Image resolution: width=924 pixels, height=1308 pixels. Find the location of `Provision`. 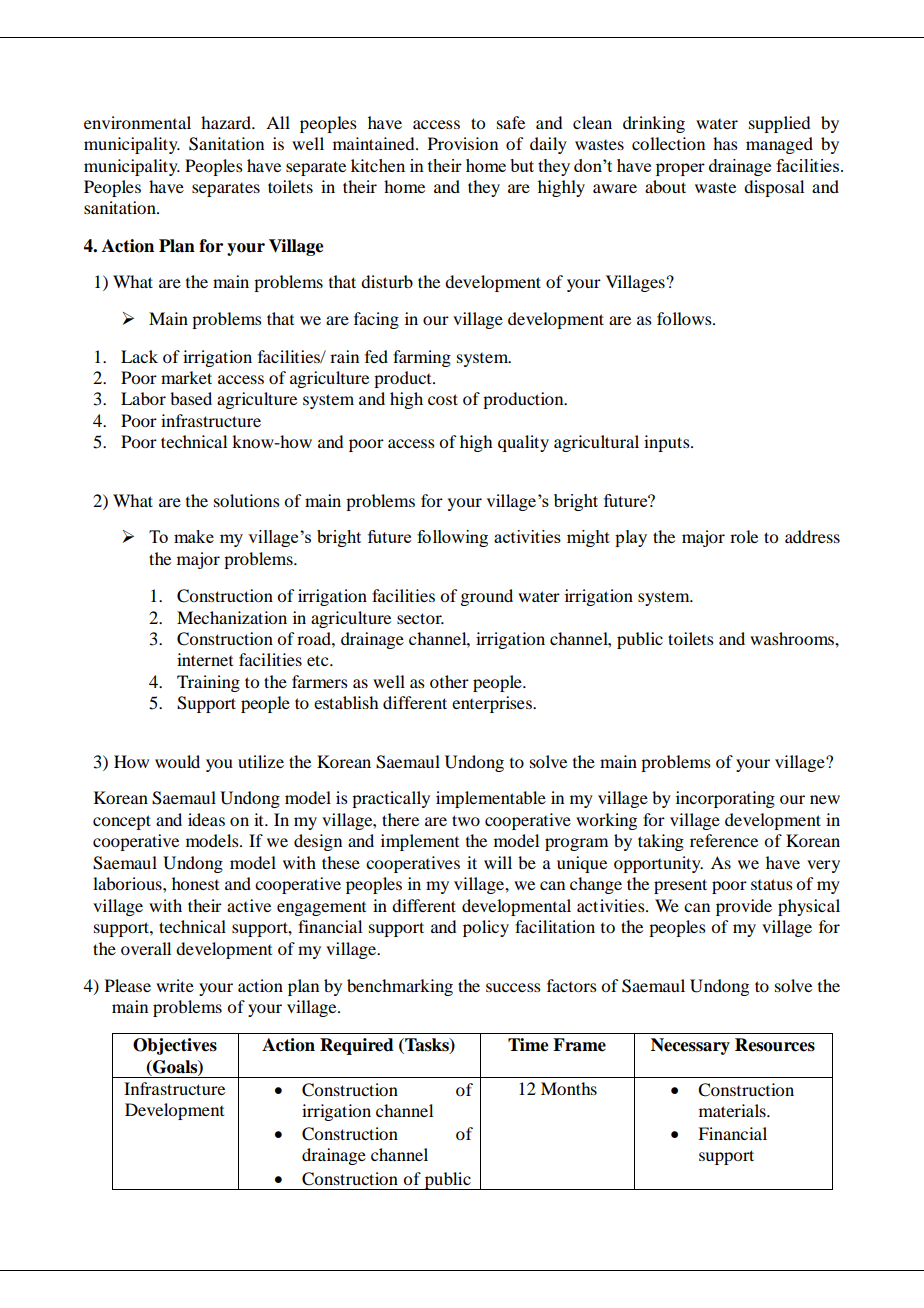

Provision is located at coordinates (463, 143).
